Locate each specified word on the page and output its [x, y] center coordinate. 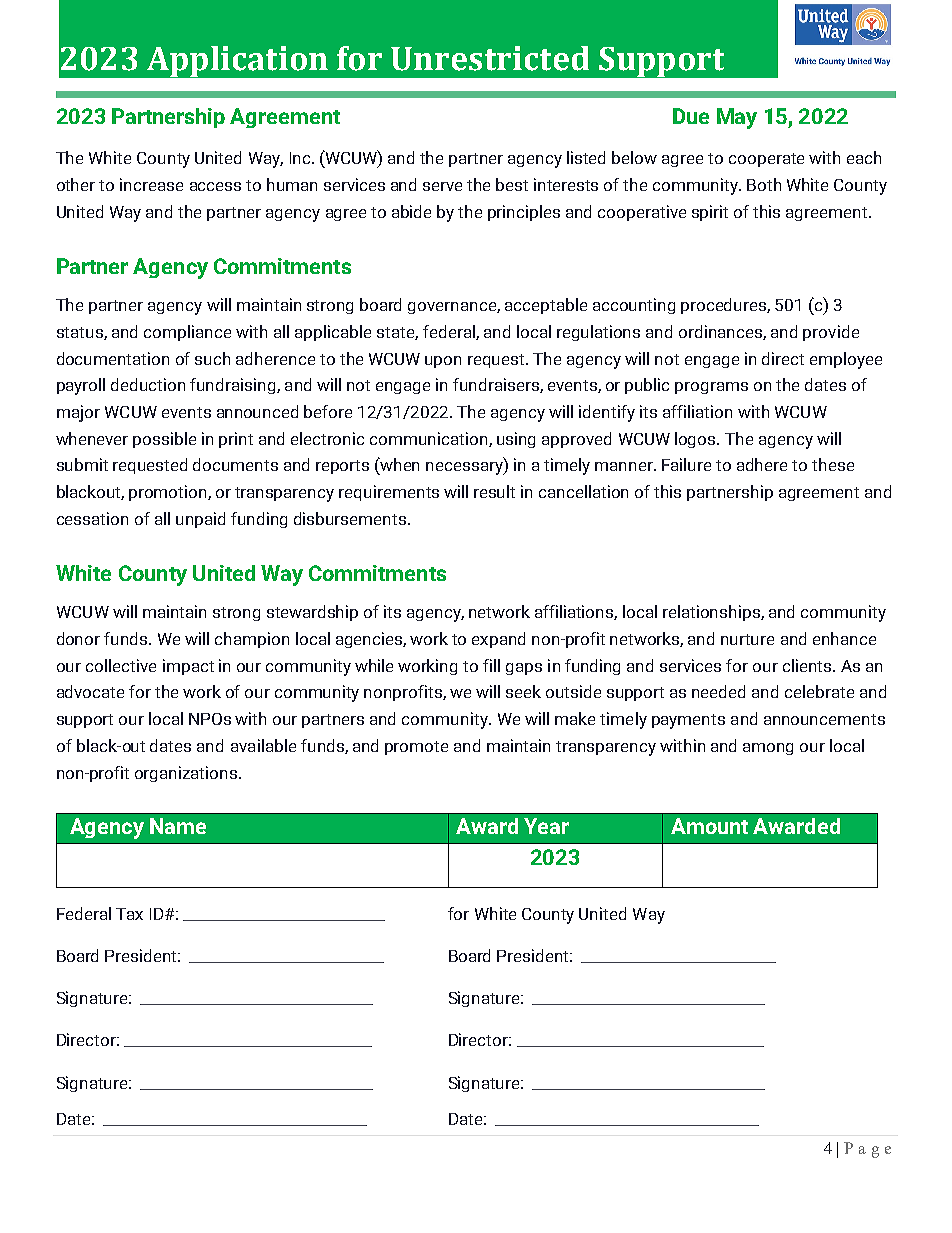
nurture [747, 639]
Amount [709, 826]
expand [498, 640]
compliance [187, 333]
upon [443, 362]
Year [546, 826]
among [768, 749]
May [737, 118]
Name [178, 826]
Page [867, 1150]
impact [188, 667]
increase [151, 184]
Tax [129, 914]
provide [831, 333]
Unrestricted [490, 58]
